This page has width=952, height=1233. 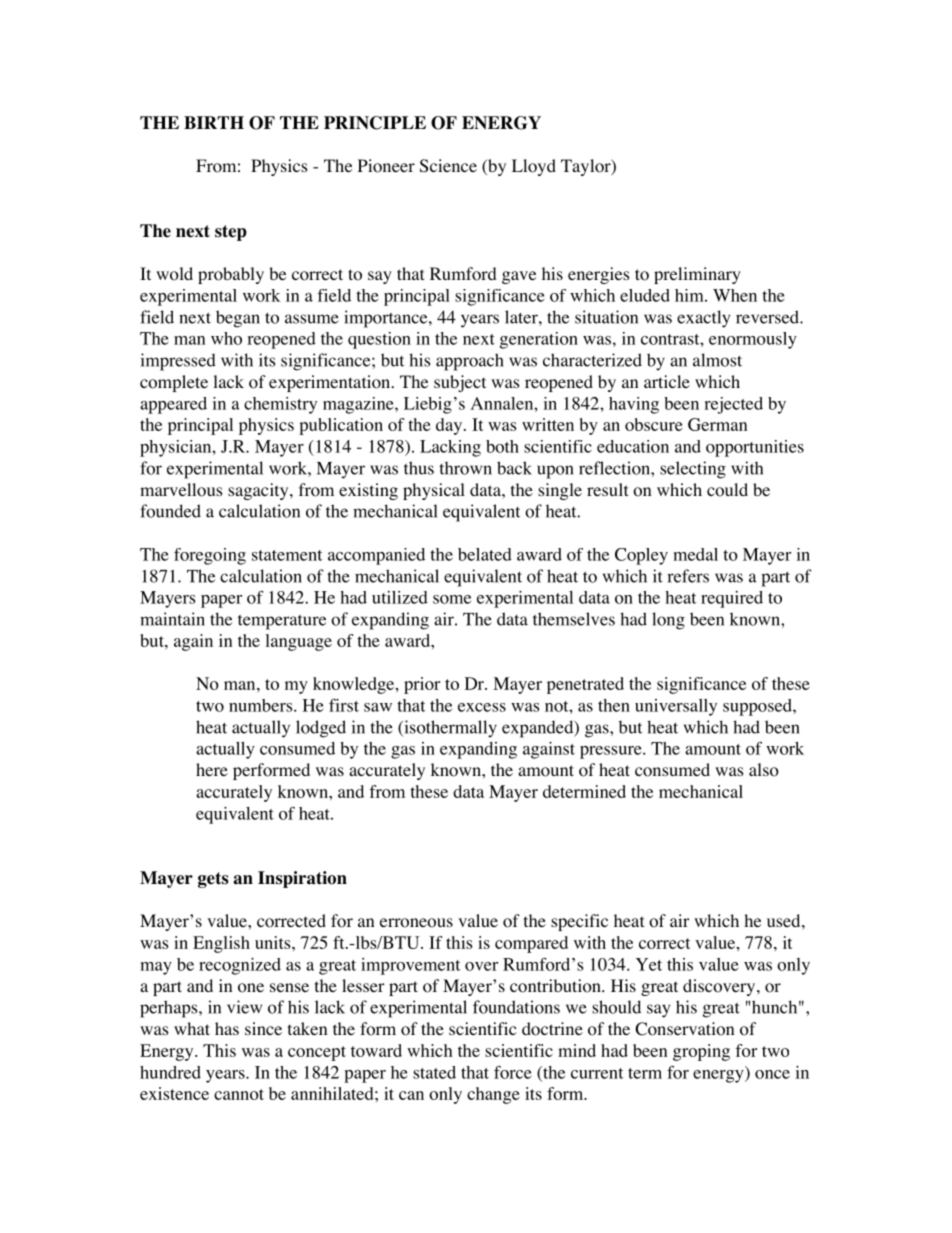 I want to click on excess, so click(x=482, y=707).
